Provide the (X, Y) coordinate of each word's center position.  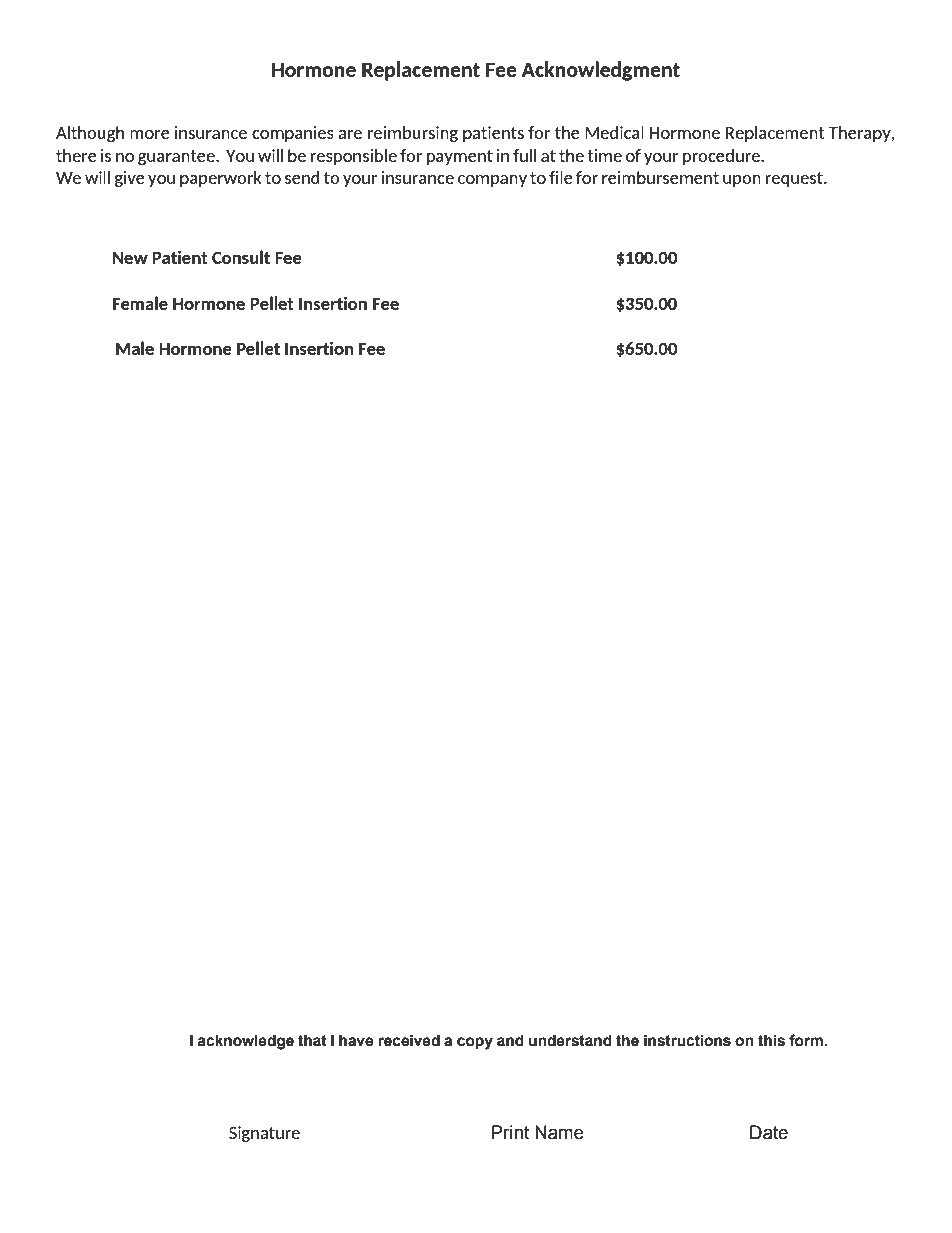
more (150, 134)
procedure (722, 157)
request (795, 179)
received (409, 1040)
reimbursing (413, 134)
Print (510, 1132)
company (492, 181)
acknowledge (245, 1042)
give (130, 179)
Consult (241, 257)
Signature (264, 1134)
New (130, 257)
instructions (687, 1040)
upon (742, 181)
